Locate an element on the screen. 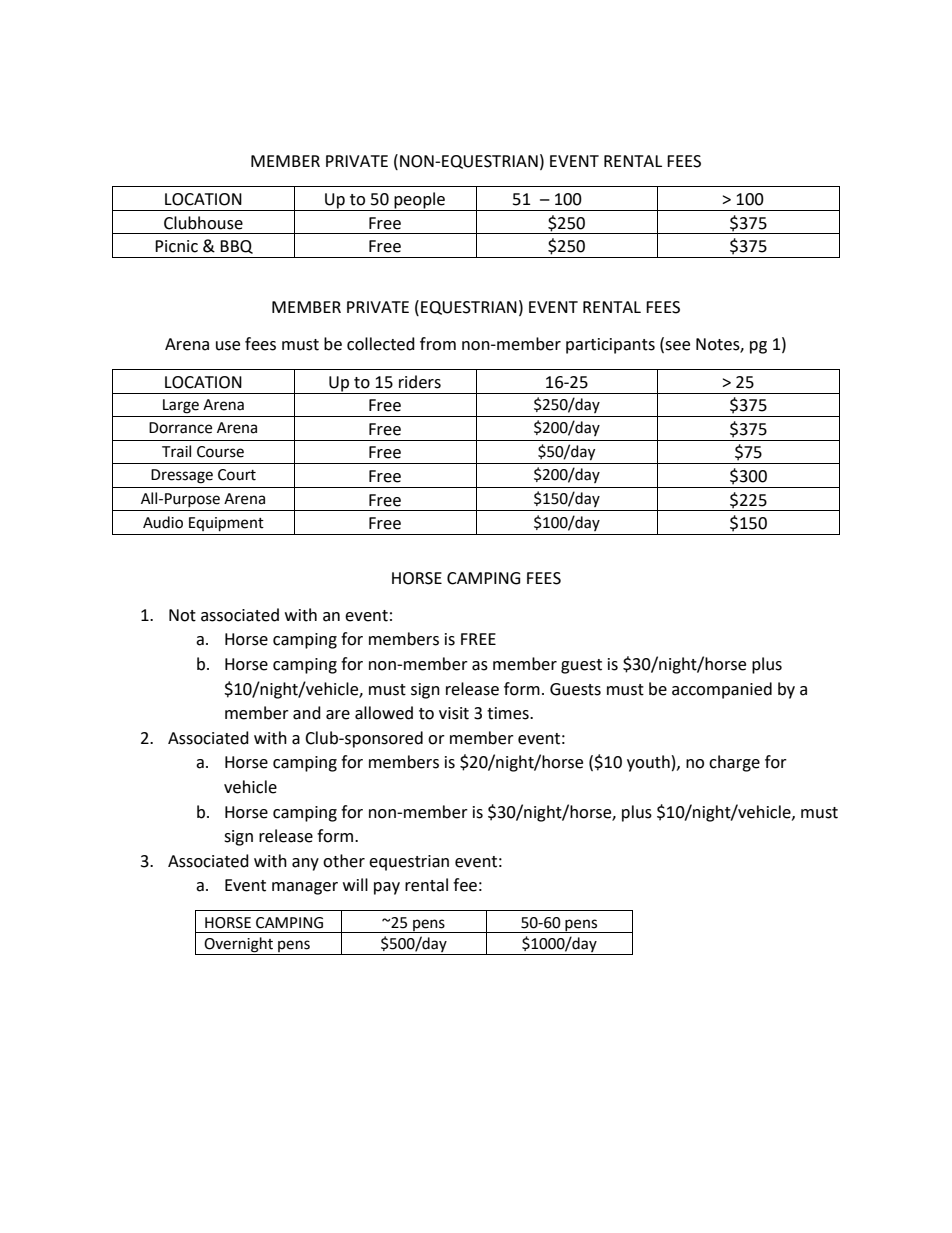 This screenshot has height=1233, width=952. accompanied is located at coordinates (722, 690).
